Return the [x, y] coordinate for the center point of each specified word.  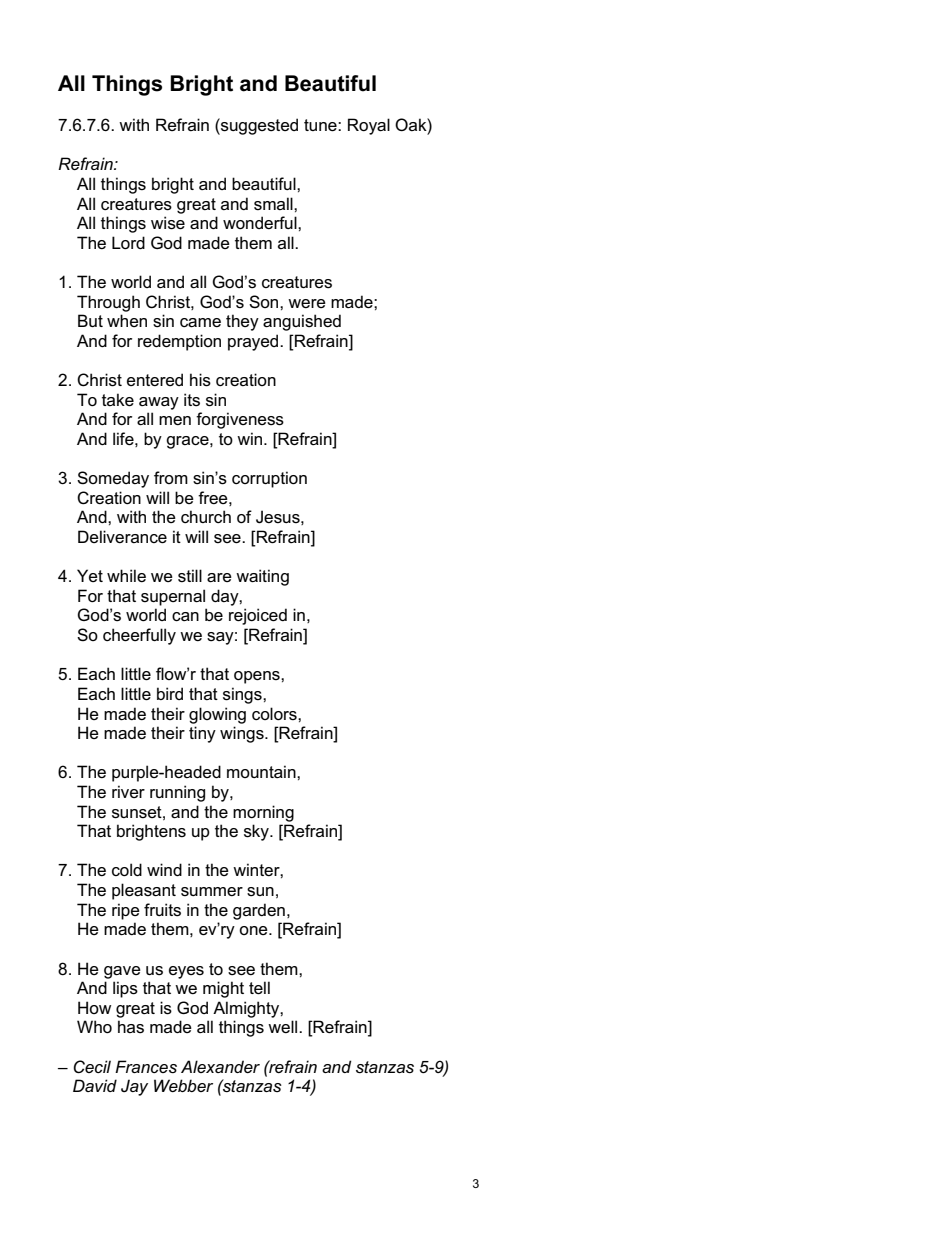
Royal [369, 126]
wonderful [261, 222]
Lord [128, 242]
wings [243, 734]
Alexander [220, 1066]
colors [275, 714]
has [131, 1027]
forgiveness [240, 420]
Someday [113, 479]
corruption [269, 479]
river [128, 791]
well [284, 1026]
